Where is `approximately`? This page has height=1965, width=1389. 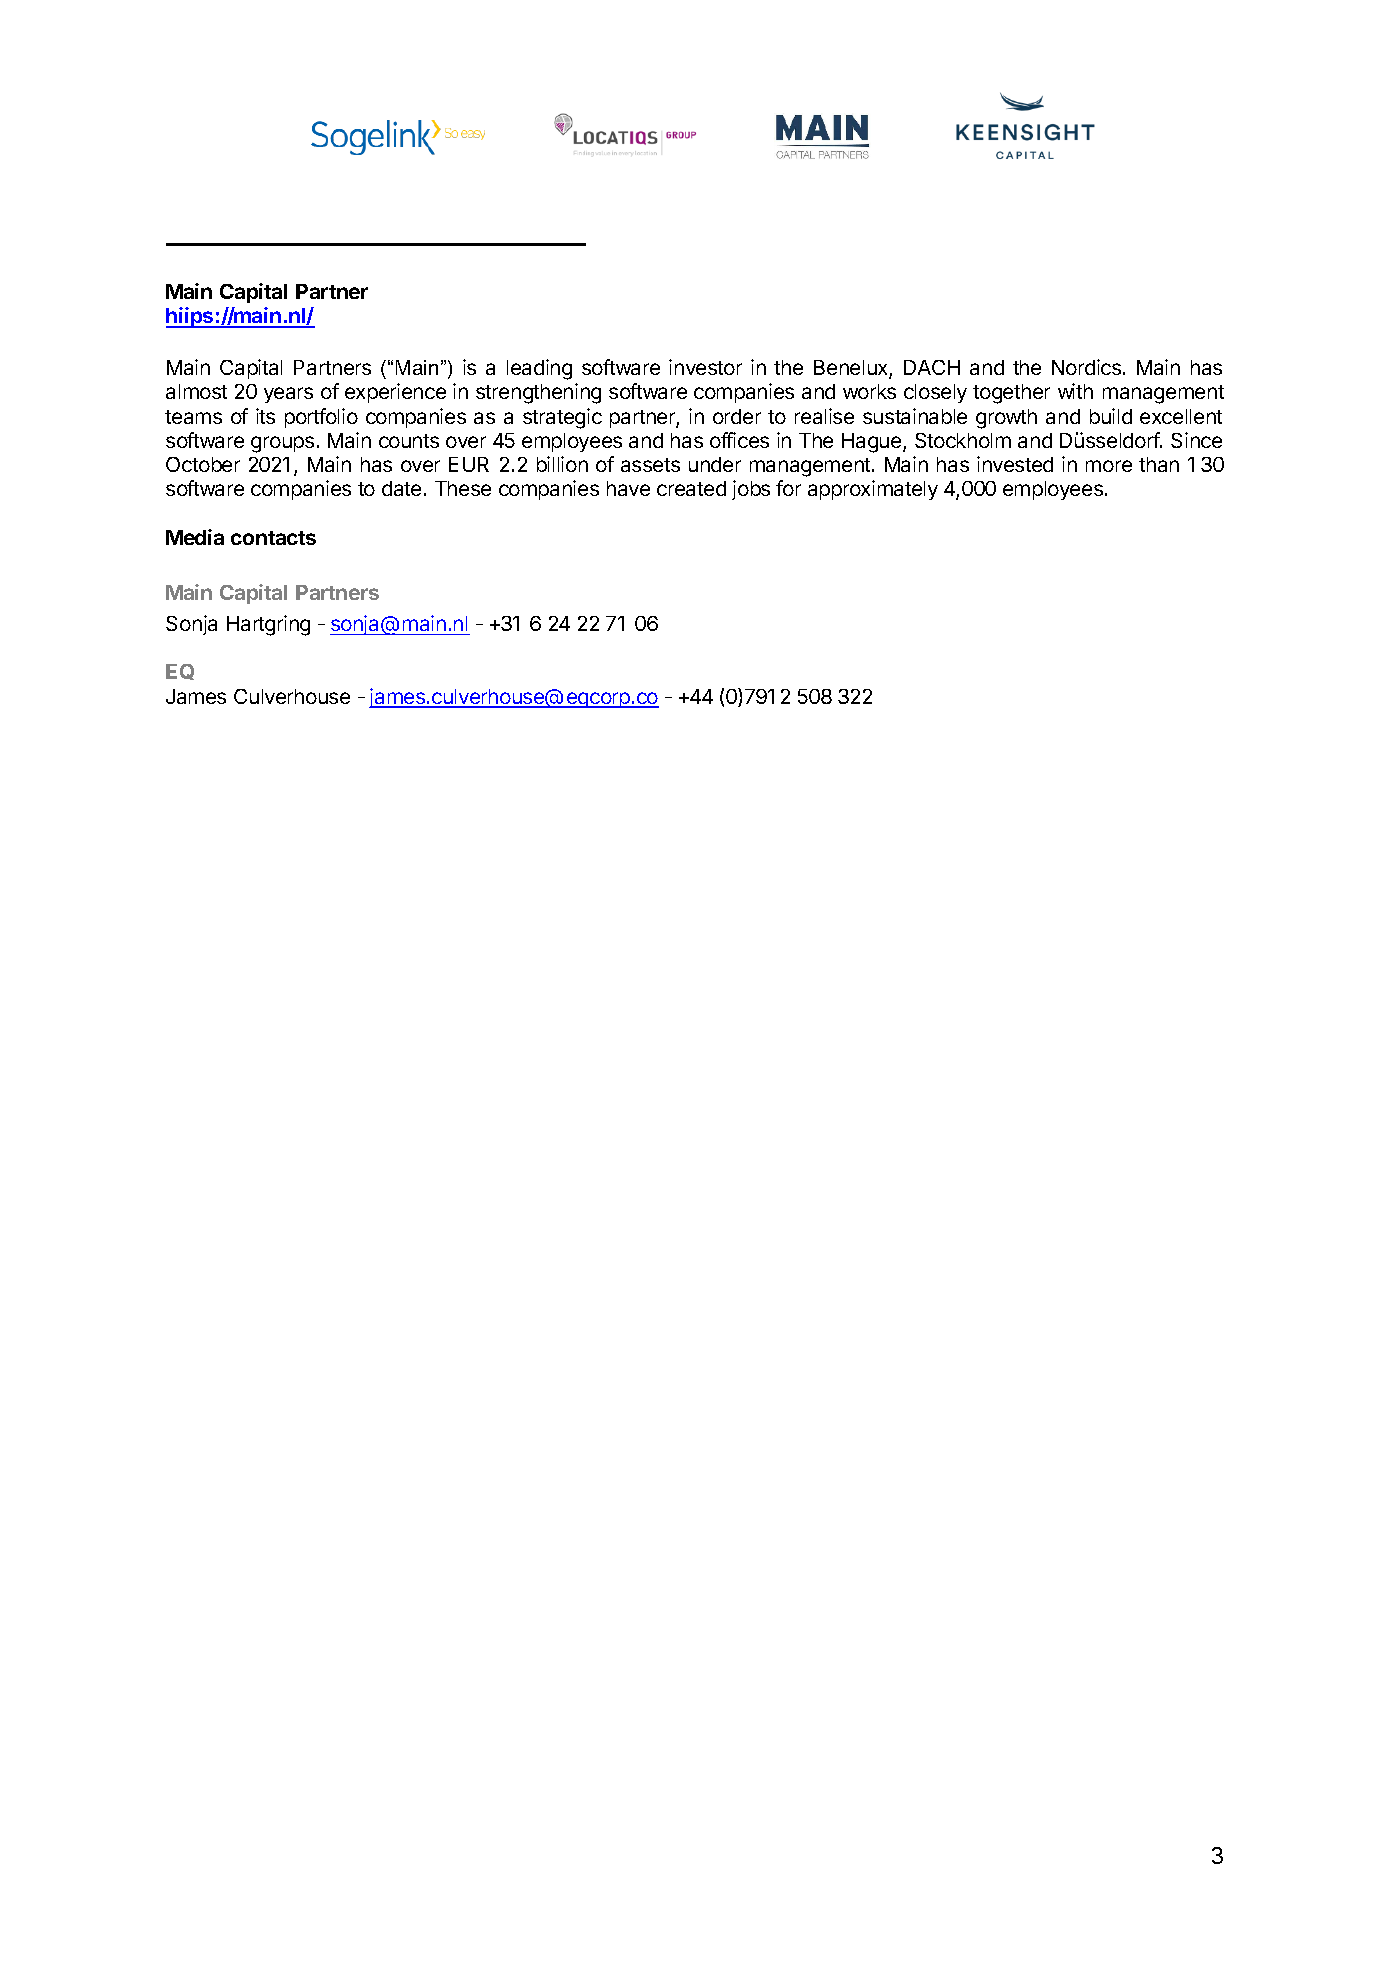 approximately is located at coordinates (873, 490).
